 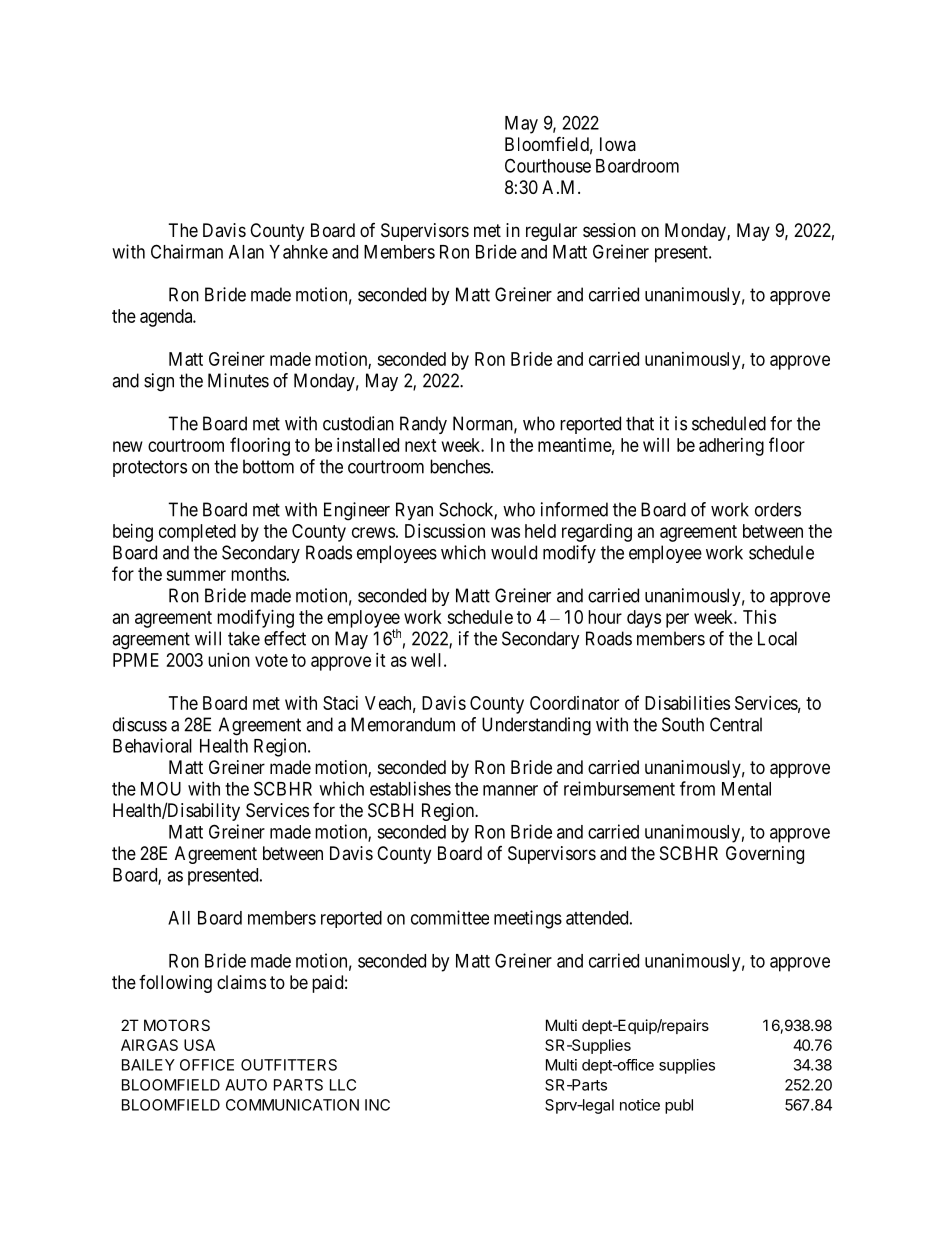 What do you see at coordinates (187, 251) in the screenshot?
I see `Chairman` at bounding box center [187, 251].
